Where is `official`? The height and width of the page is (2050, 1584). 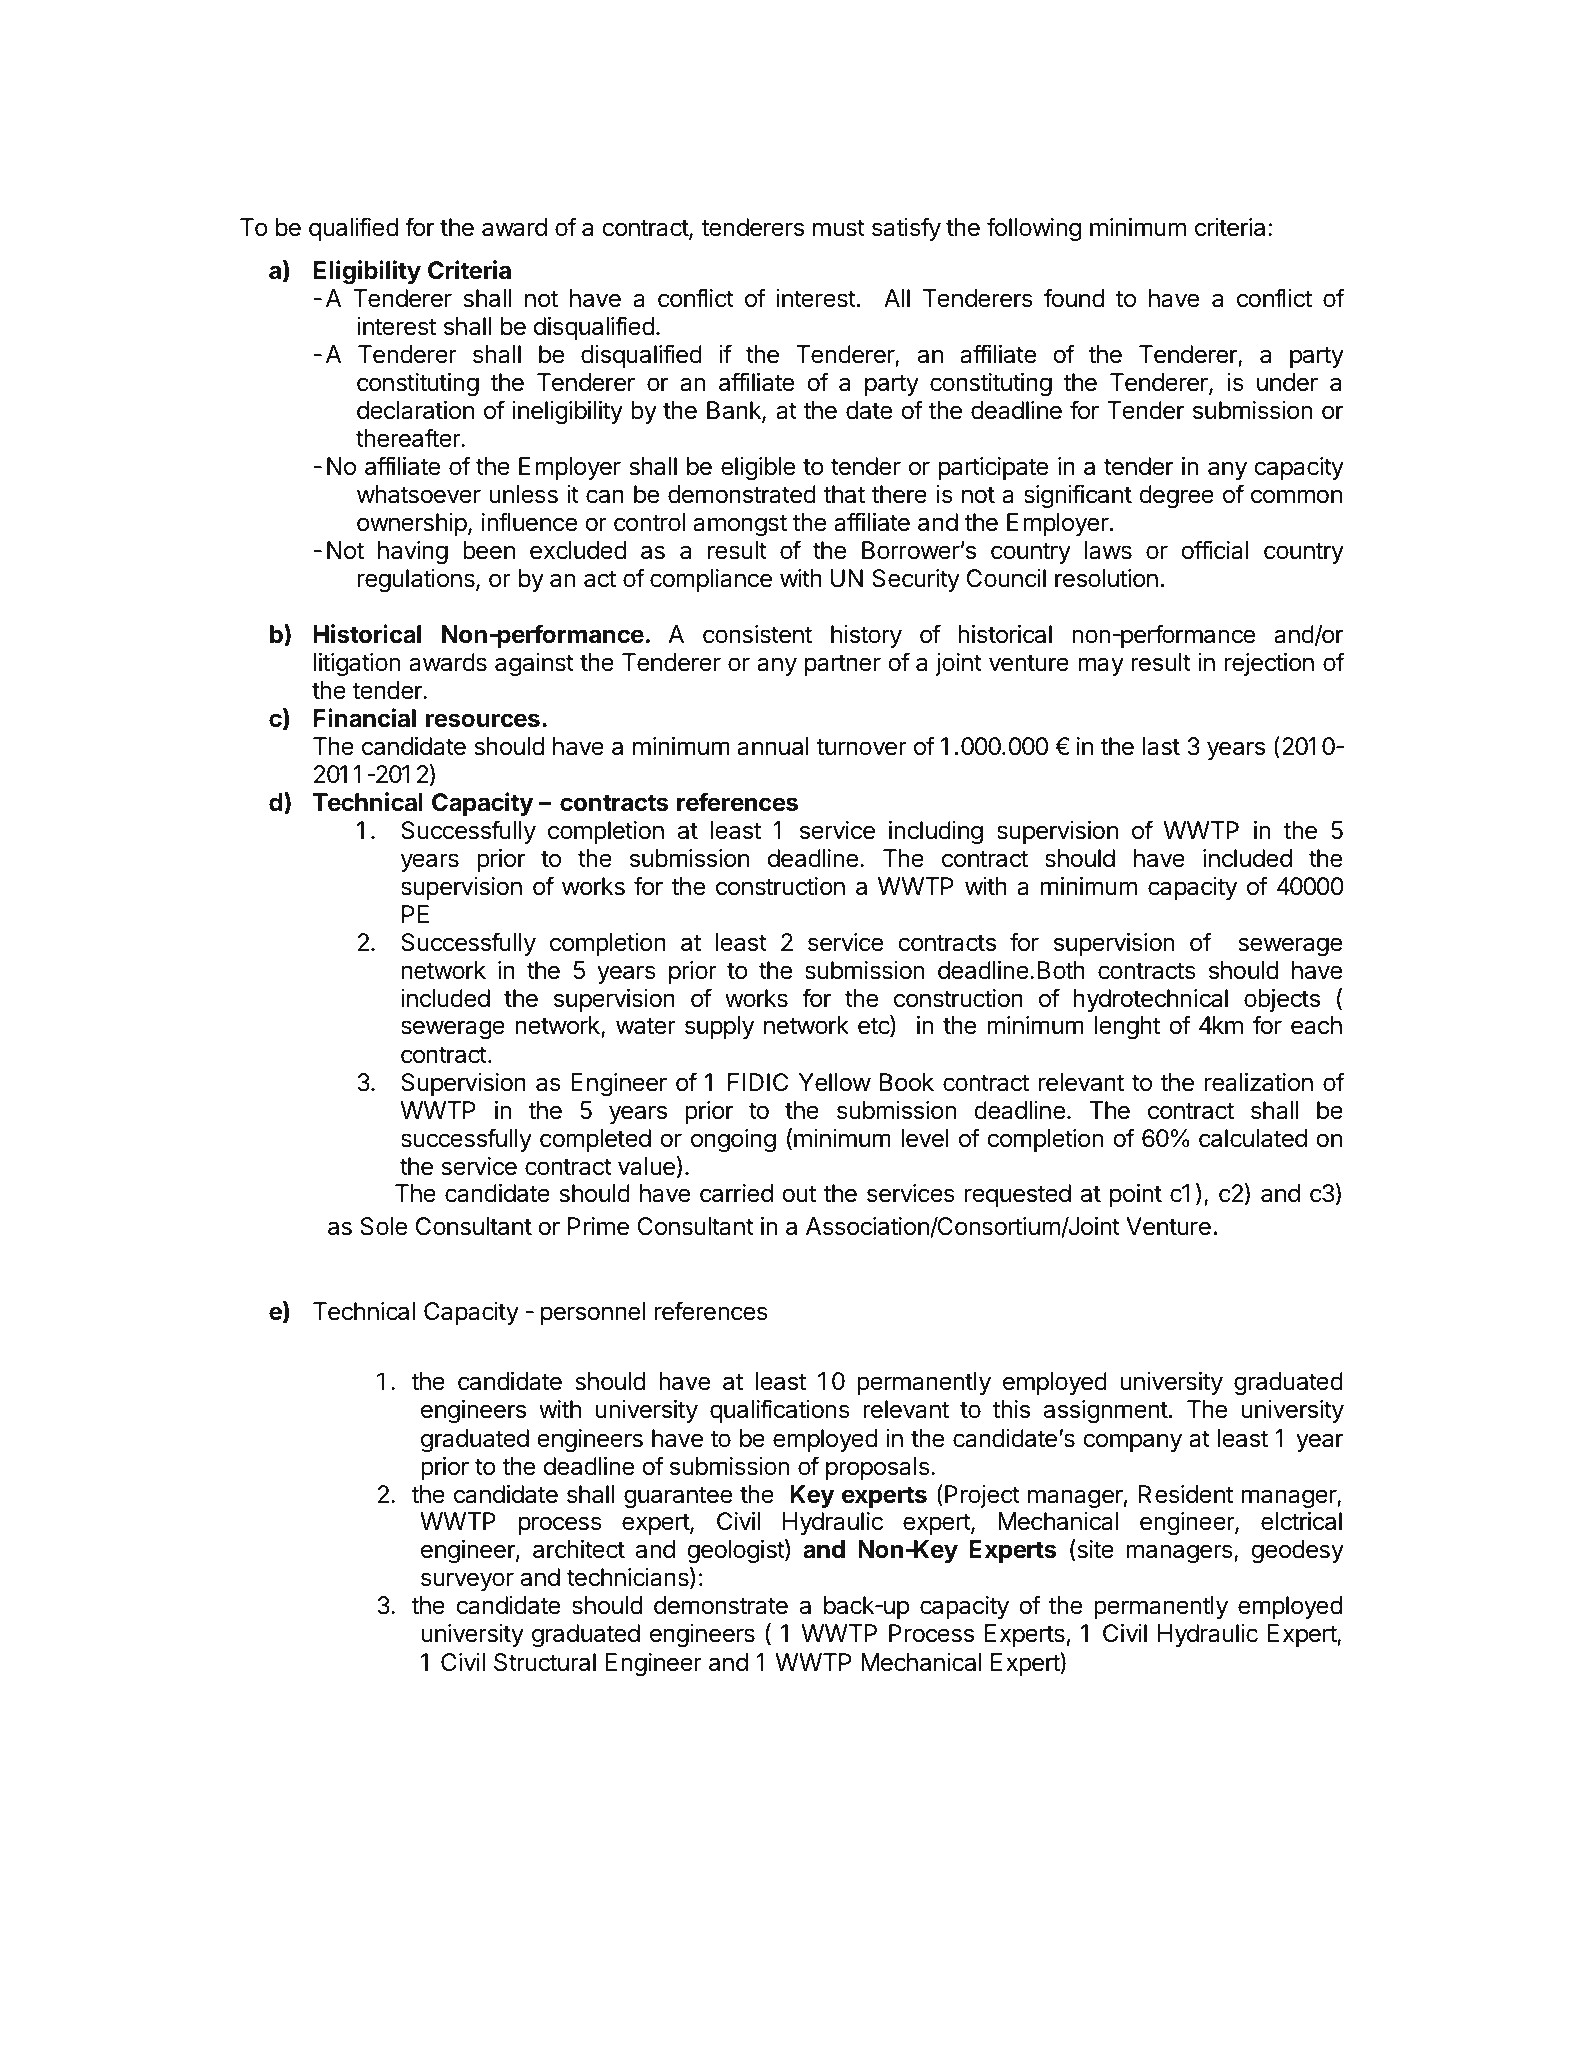 official is located at coordinates (1214, 550).
